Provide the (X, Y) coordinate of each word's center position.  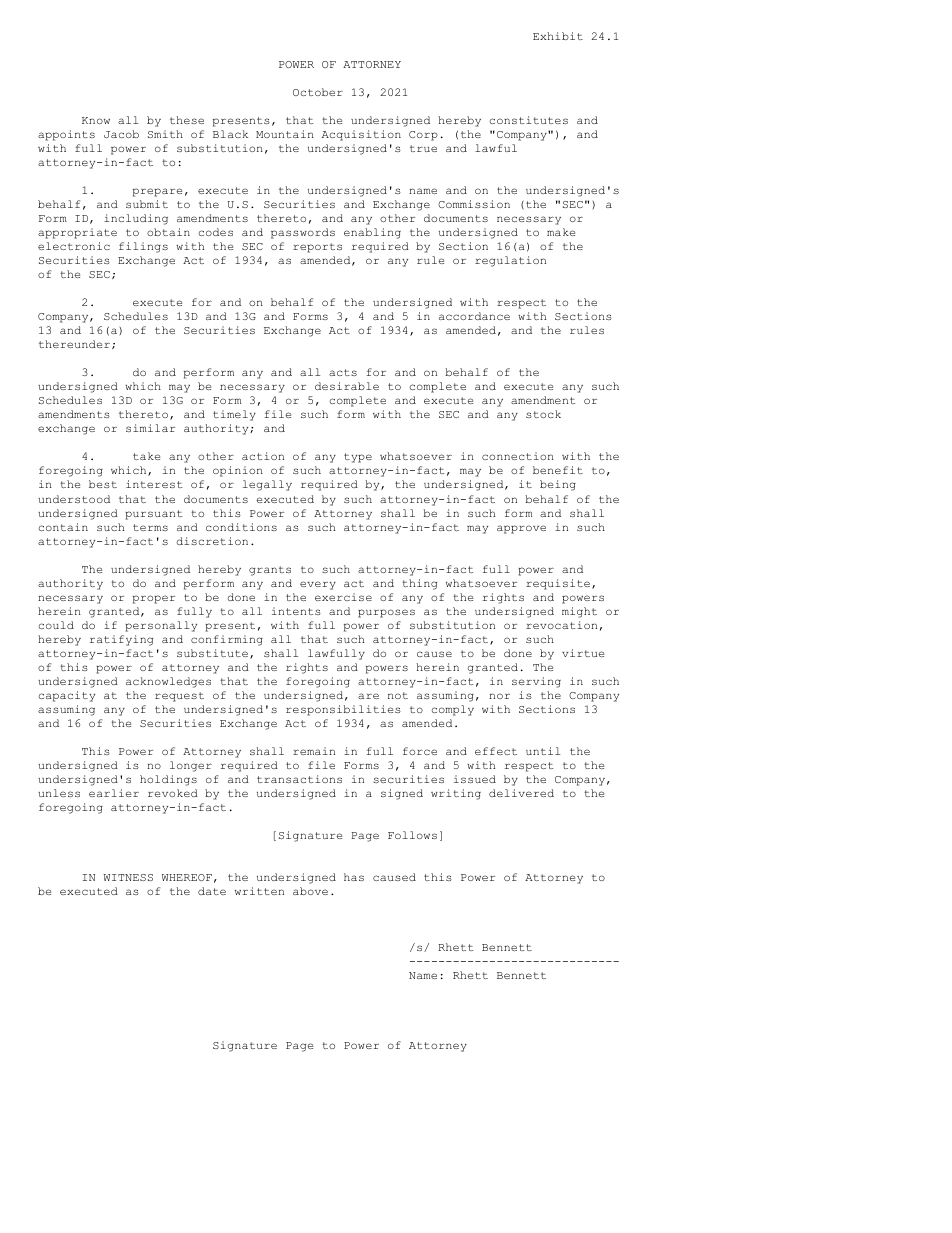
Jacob (121, 134)
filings (143, 247)
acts (343, 372)
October (318, 92)
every (318, 585)
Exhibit (558, 36)
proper (154, 599)
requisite (558, 584)
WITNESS (128, 877)
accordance (474, 316)
